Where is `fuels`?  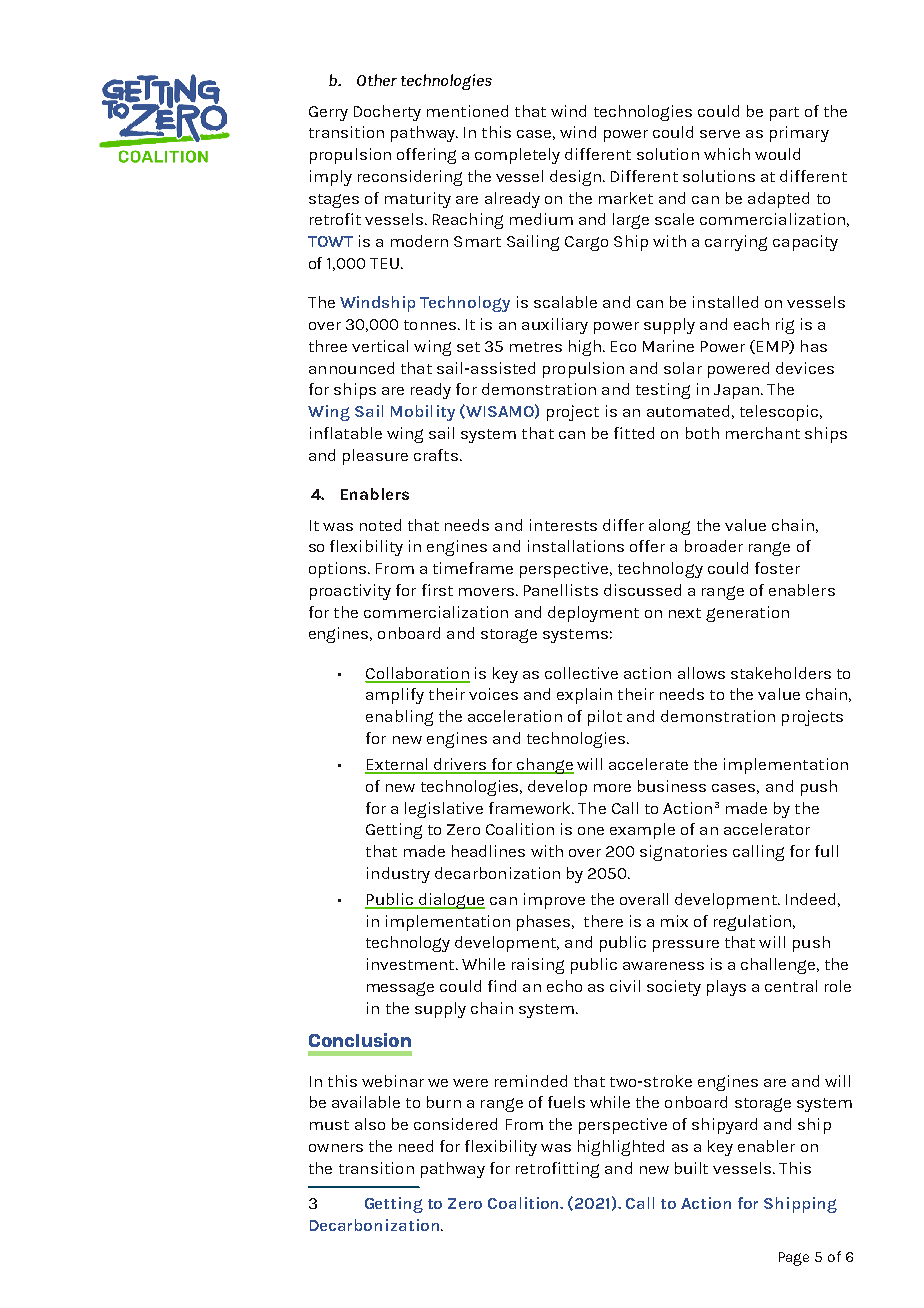
fuels is located at coordinates (566, 1102).
